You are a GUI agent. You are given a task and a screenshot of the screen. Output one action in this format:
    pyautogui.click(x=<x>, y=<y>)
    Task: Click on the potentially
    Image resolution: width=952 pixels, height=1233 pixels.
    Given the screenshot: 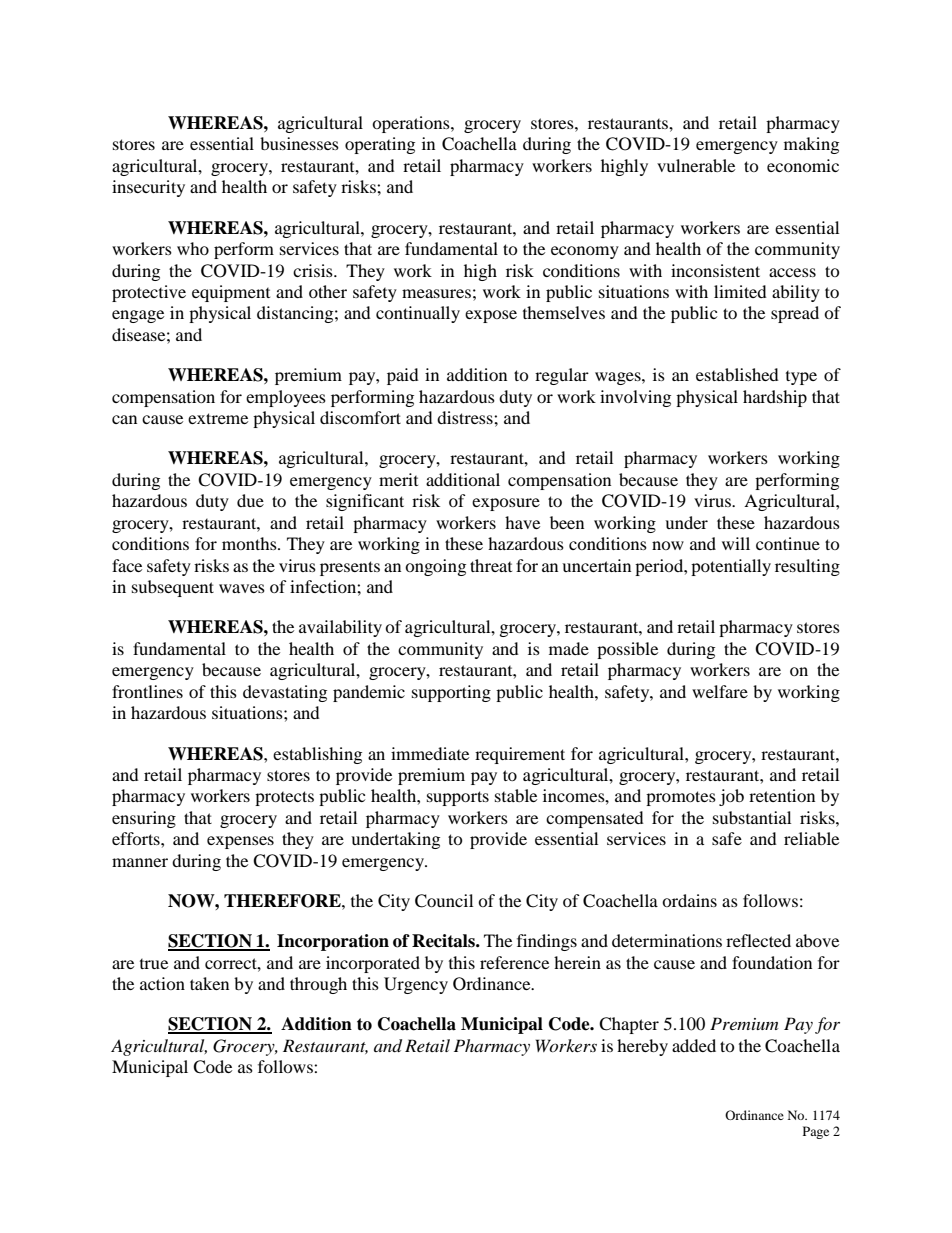 What is the action you would take?
    pyautogui.click(x=731, y=567)
